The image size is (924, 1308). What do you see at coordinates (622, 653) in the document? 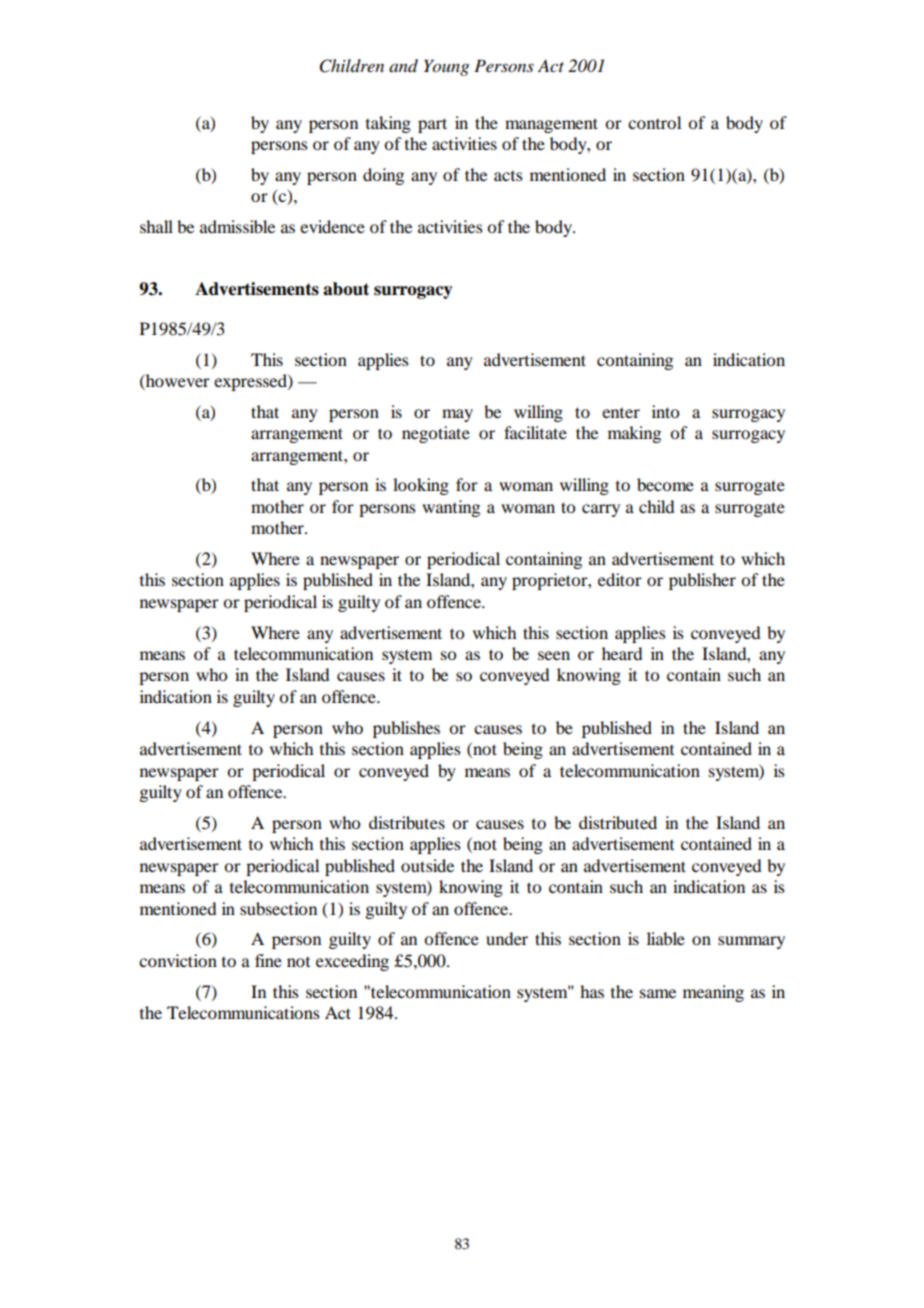
I see `heard` at bounding box center [622, 653].
